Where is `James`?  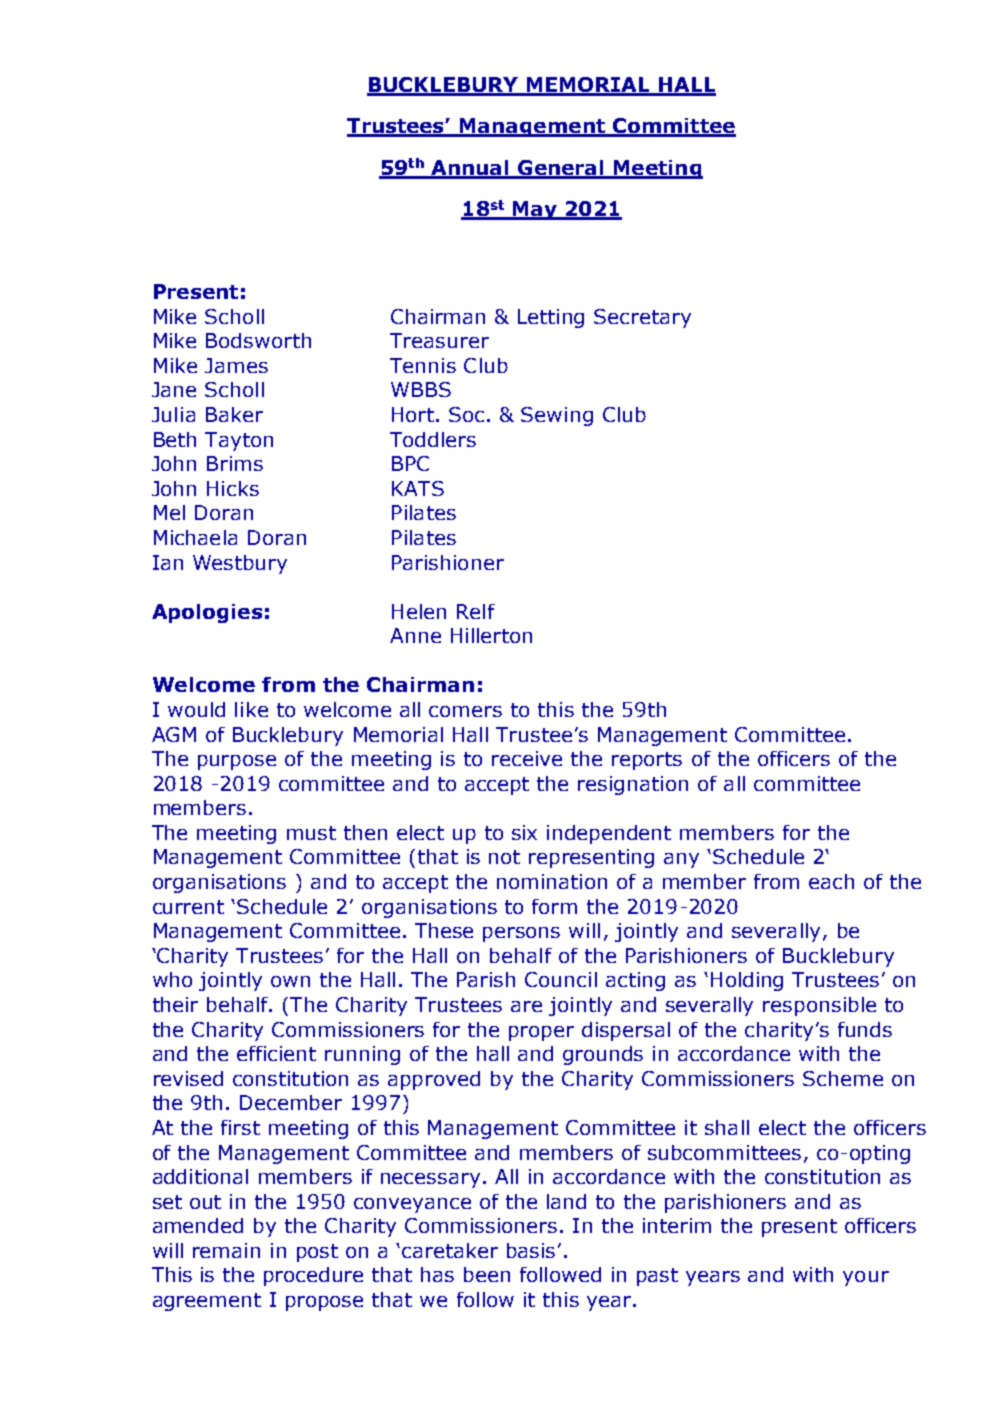
James is located at coordinates (236, 365).
